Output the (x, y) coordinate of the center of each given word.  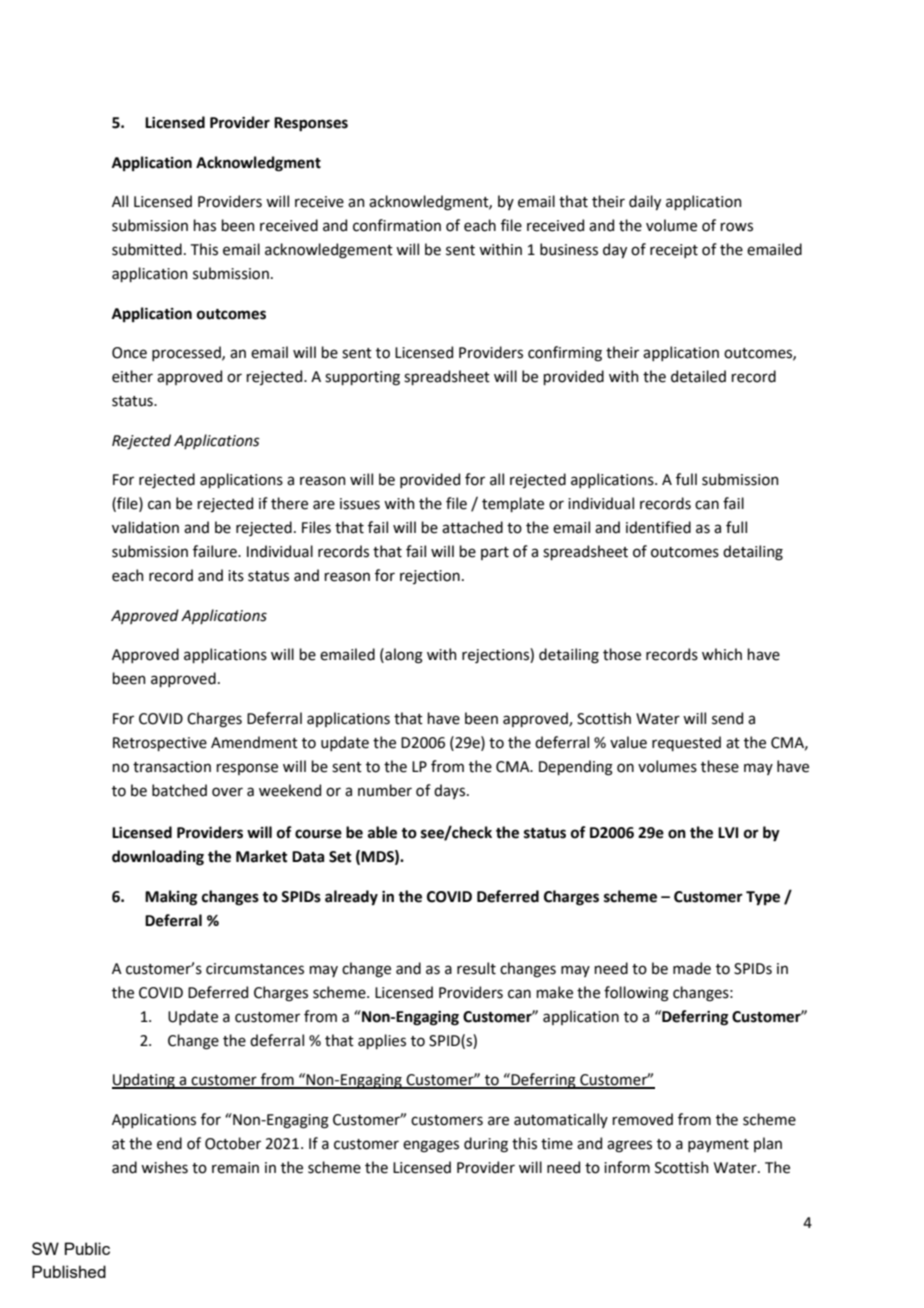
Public (87, 1248)
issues (360, 504)
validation (145, 527)
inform (627, 1167)
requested (686, 743)
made (692, 968)
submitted (147, 249)
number (385, 790)
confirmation (397, 225)
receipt (674, 251)
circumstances (255, 969)
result (476, 968)
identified (658, 527)
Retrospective (160, 744)
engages (431, 1146)
